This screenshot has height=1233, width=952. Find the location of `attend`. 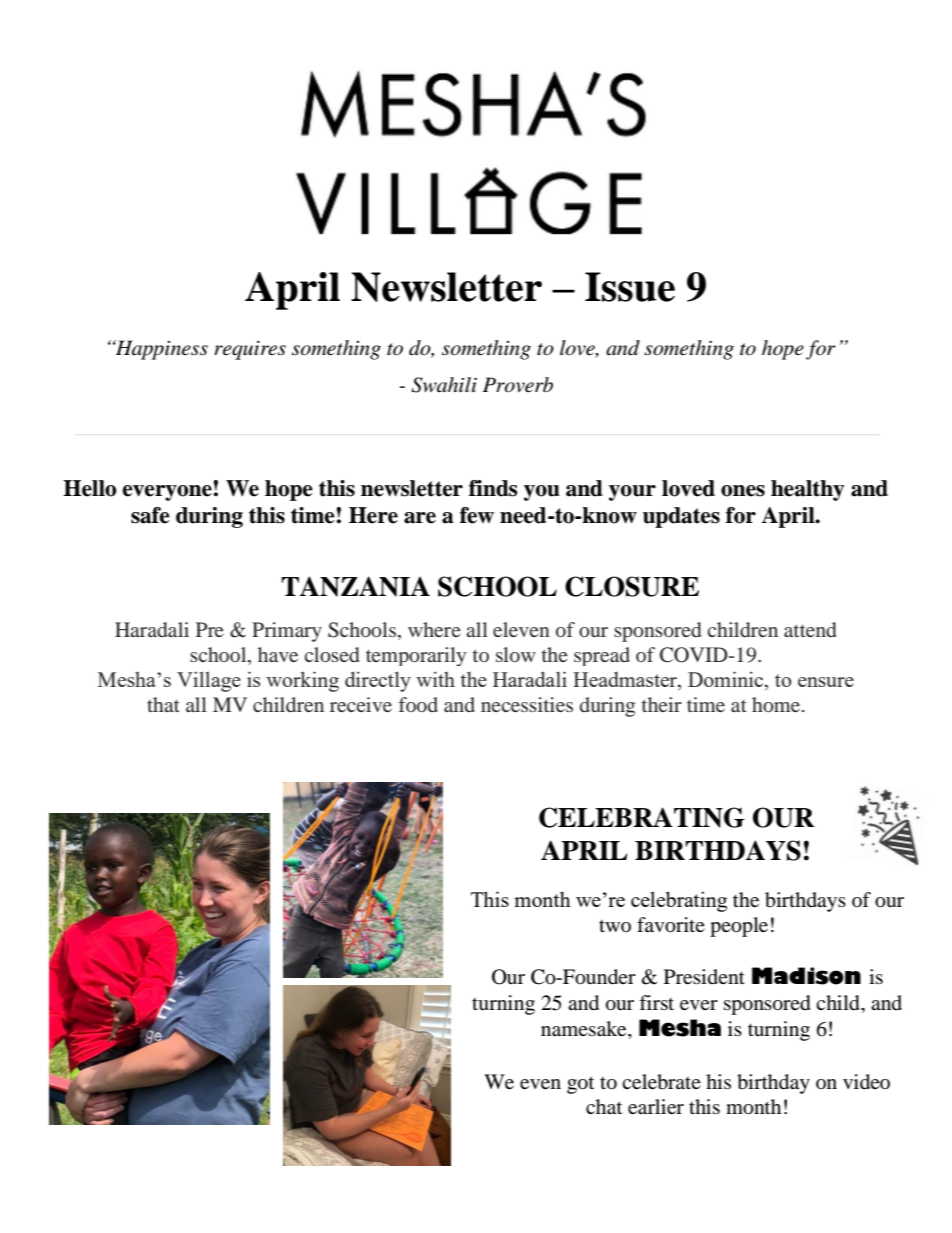

attend is located at coordinates (810, 629).
